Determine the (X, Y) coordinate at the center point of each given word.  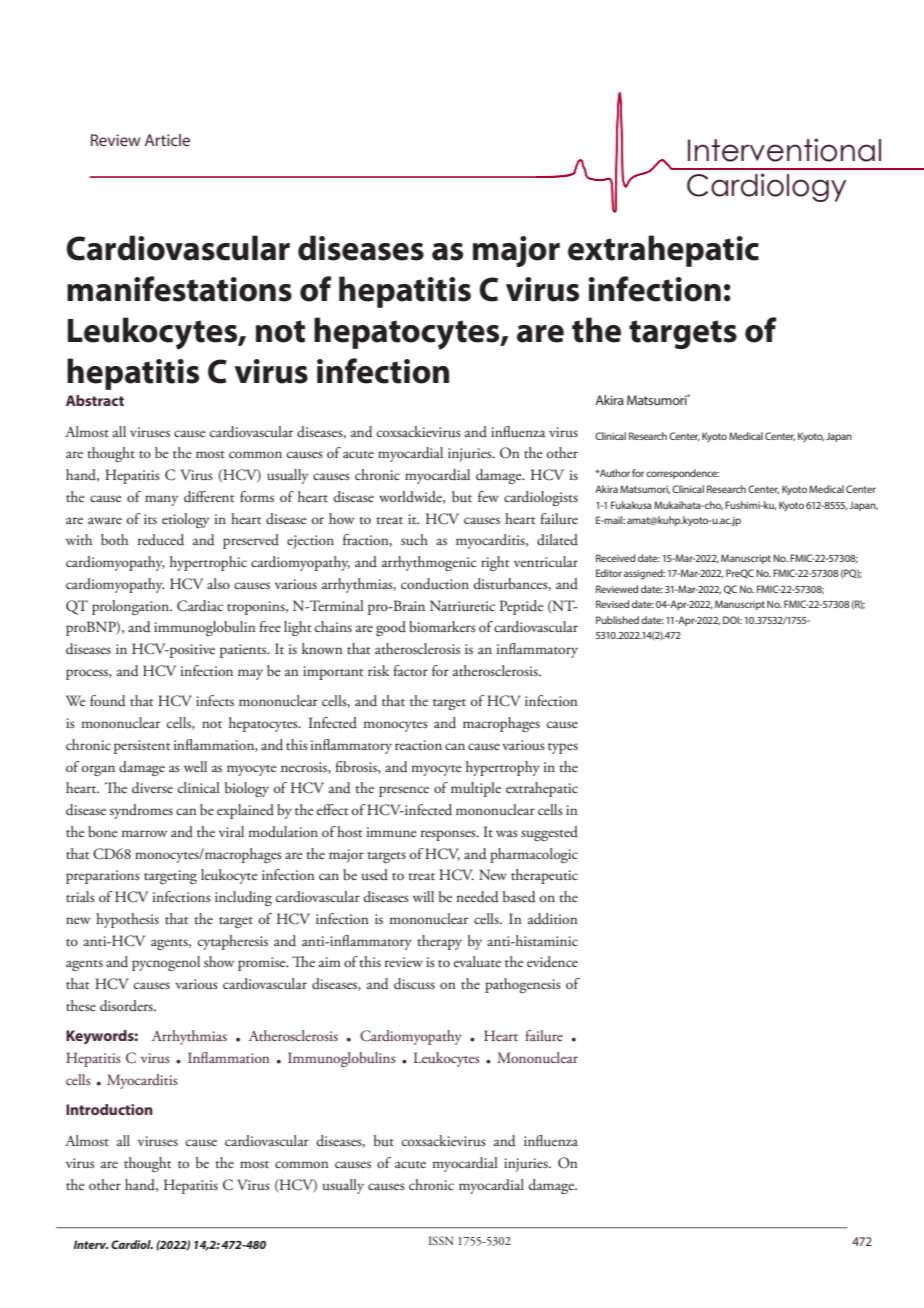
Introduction (109, 1109)
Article (167, 140)
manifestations (179, 289)
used (375, 874)
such (414, 539)
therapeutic (544, 876)
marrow (144, 833)
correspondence (682, 474)
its (150, 519)
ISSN (441, 1240)
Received (615, 558)
